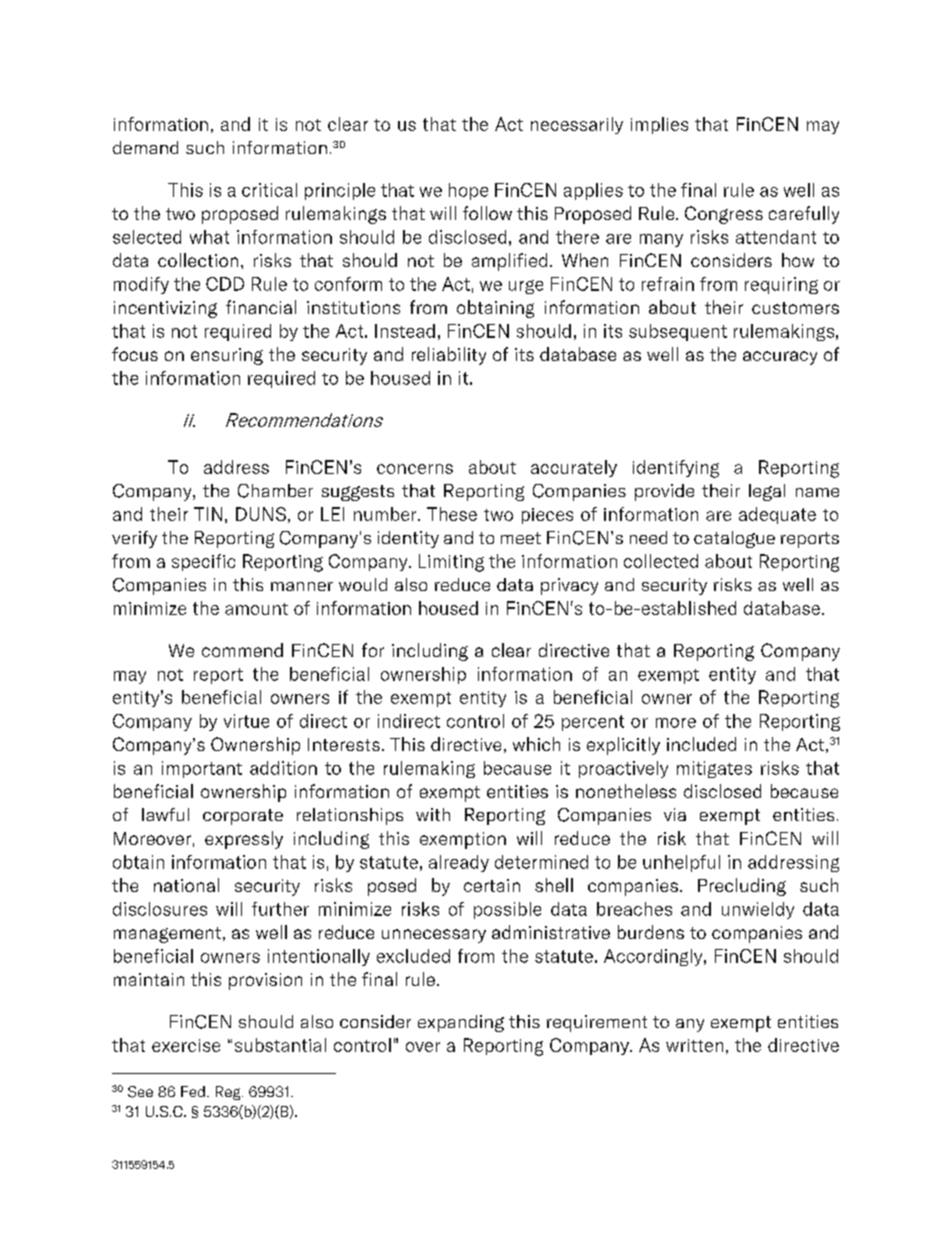 The height and width of the screenshot is (1233, 952). What do you see at coordinates (724, 215) in the screenshot?
I see `Congress` at bounding box center [724, 215].
